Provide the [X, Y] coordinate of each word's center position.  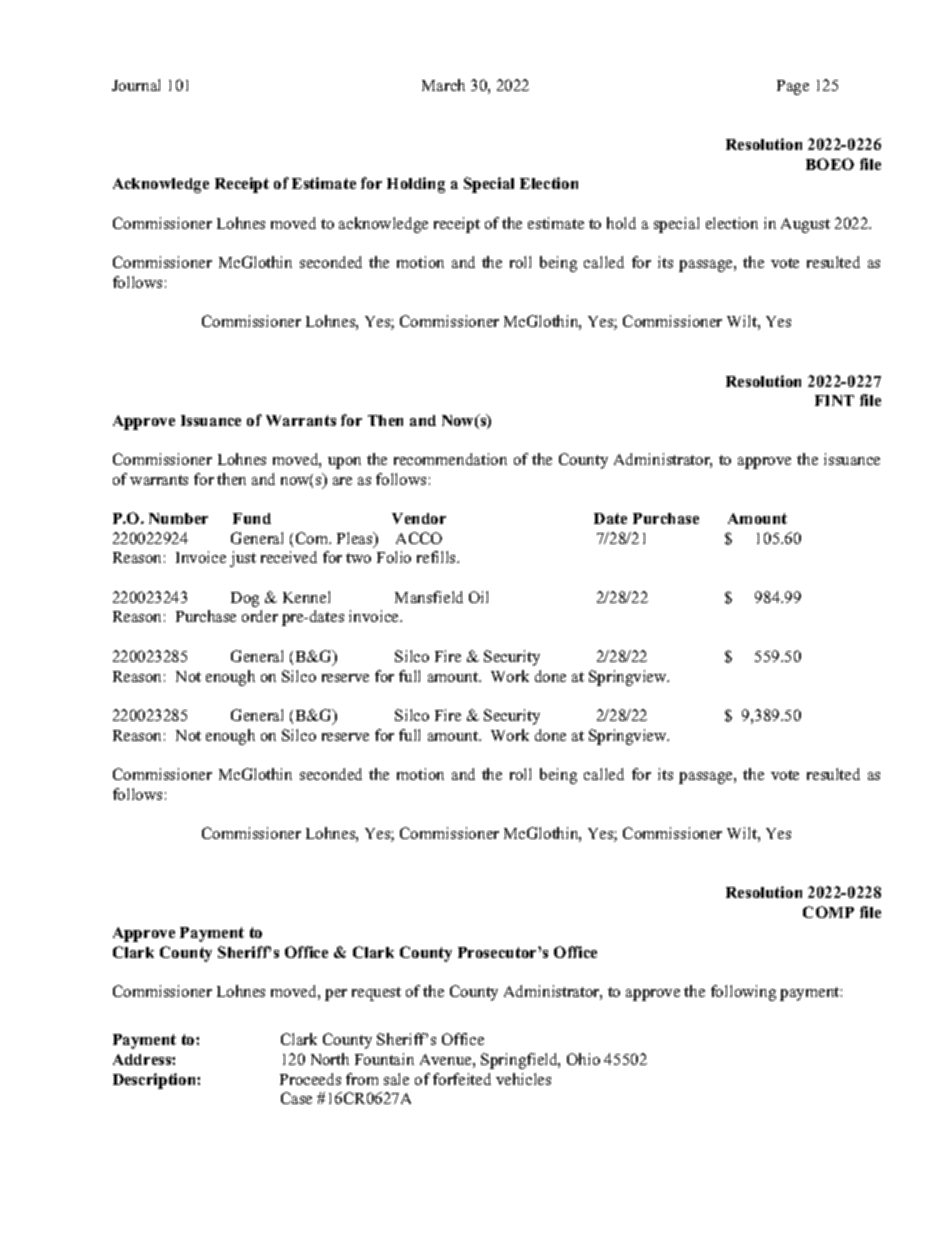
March [443, 85]
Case [296, 1098]
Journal [136, 85]
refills [438, 557]
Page [793, 87]
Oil [478, 597]
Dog [245, 599]
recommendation [450, 459]
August [805, 225]
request [376, 994]
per [336, 995]
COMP [828, 912]
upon [344, 463]
